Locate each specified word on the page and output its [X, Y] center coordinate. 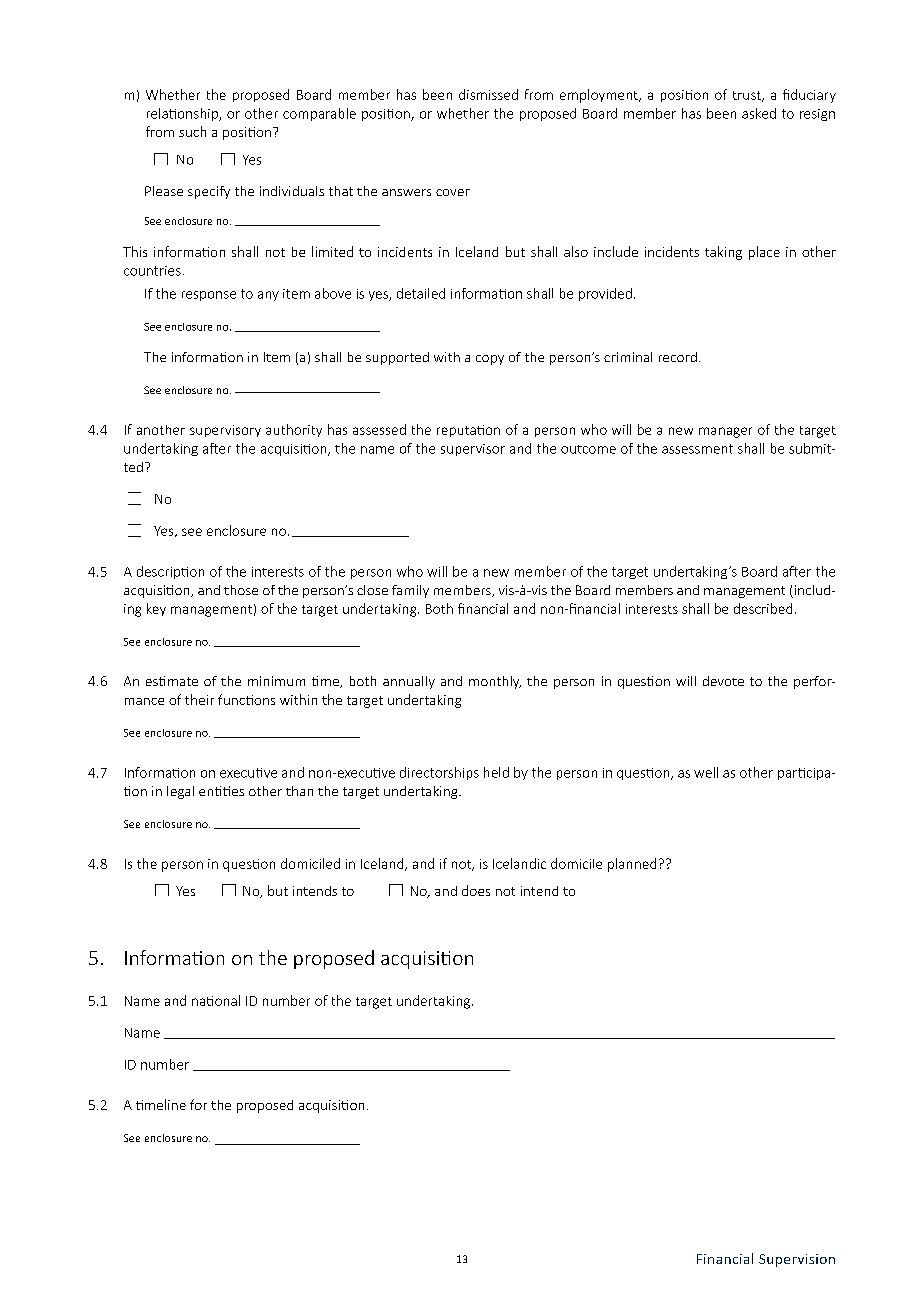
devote [723, 681]
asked [759, 113]
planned [632, 865]
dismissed [488, 94]
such [192, 131]
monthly [495, 682]
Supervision [797, 1260]
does [476, 890]
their [199, 699]
